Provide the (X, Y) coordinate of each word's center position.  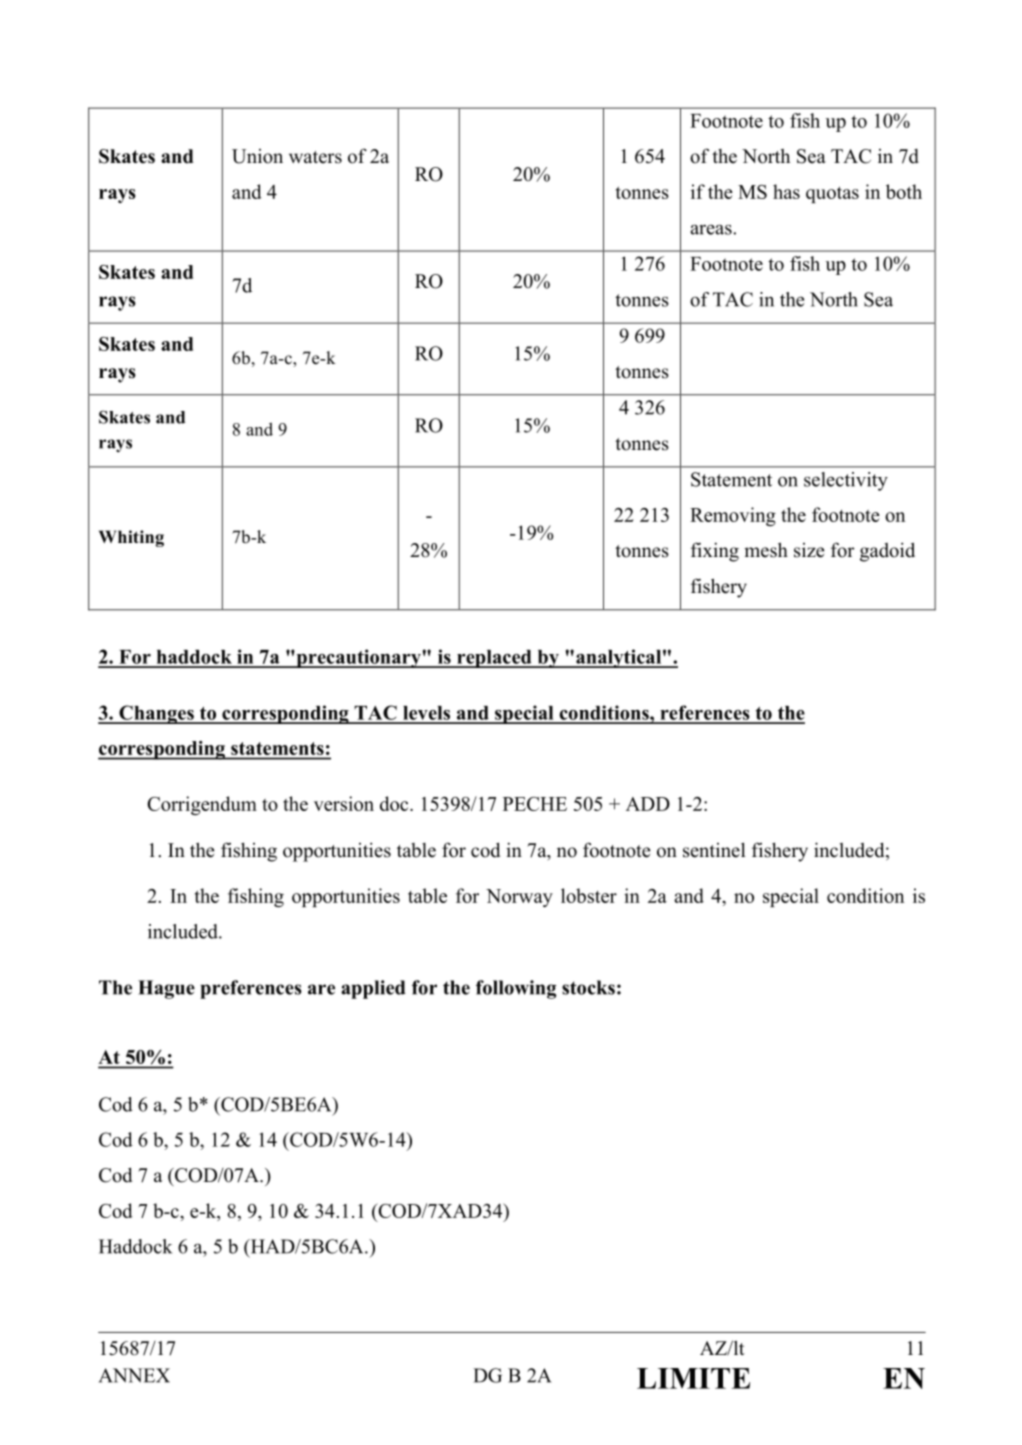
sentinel (714, 850)
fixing (715, 552)
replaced (494, 659)
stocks (588, 987)
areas (712, 229)
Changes (156, 714)
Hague (166, 989)
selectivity (846, 481)
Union (257, 156)
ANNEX (134, 1375)
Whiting (131, 538)
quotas (832, 194)
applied (373, 989)
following (516, 989)
